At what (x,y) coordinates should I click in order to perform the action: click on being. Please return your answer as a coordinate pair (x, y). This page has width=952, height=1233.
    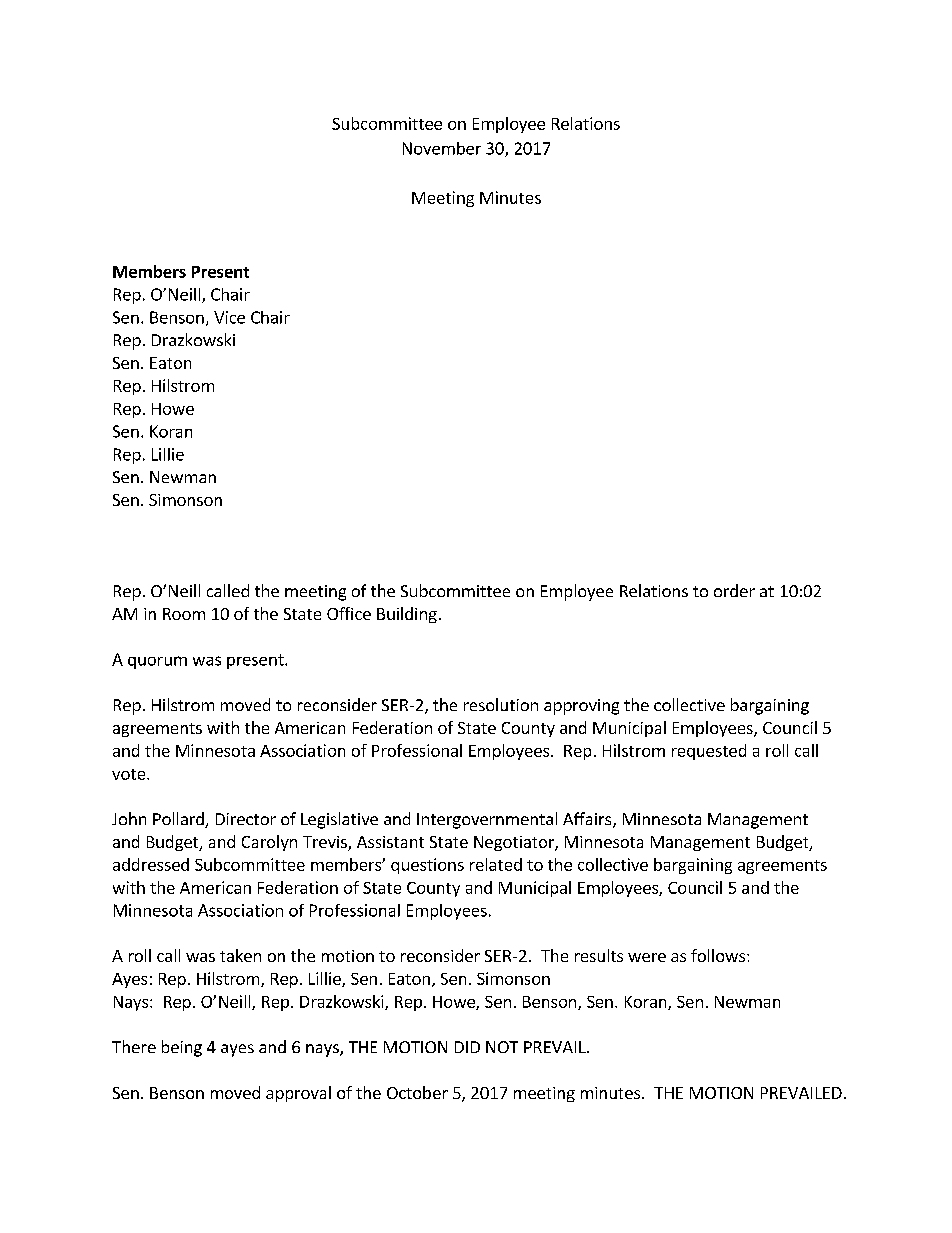
    Looking at the image, I should click on (182, 1048).
